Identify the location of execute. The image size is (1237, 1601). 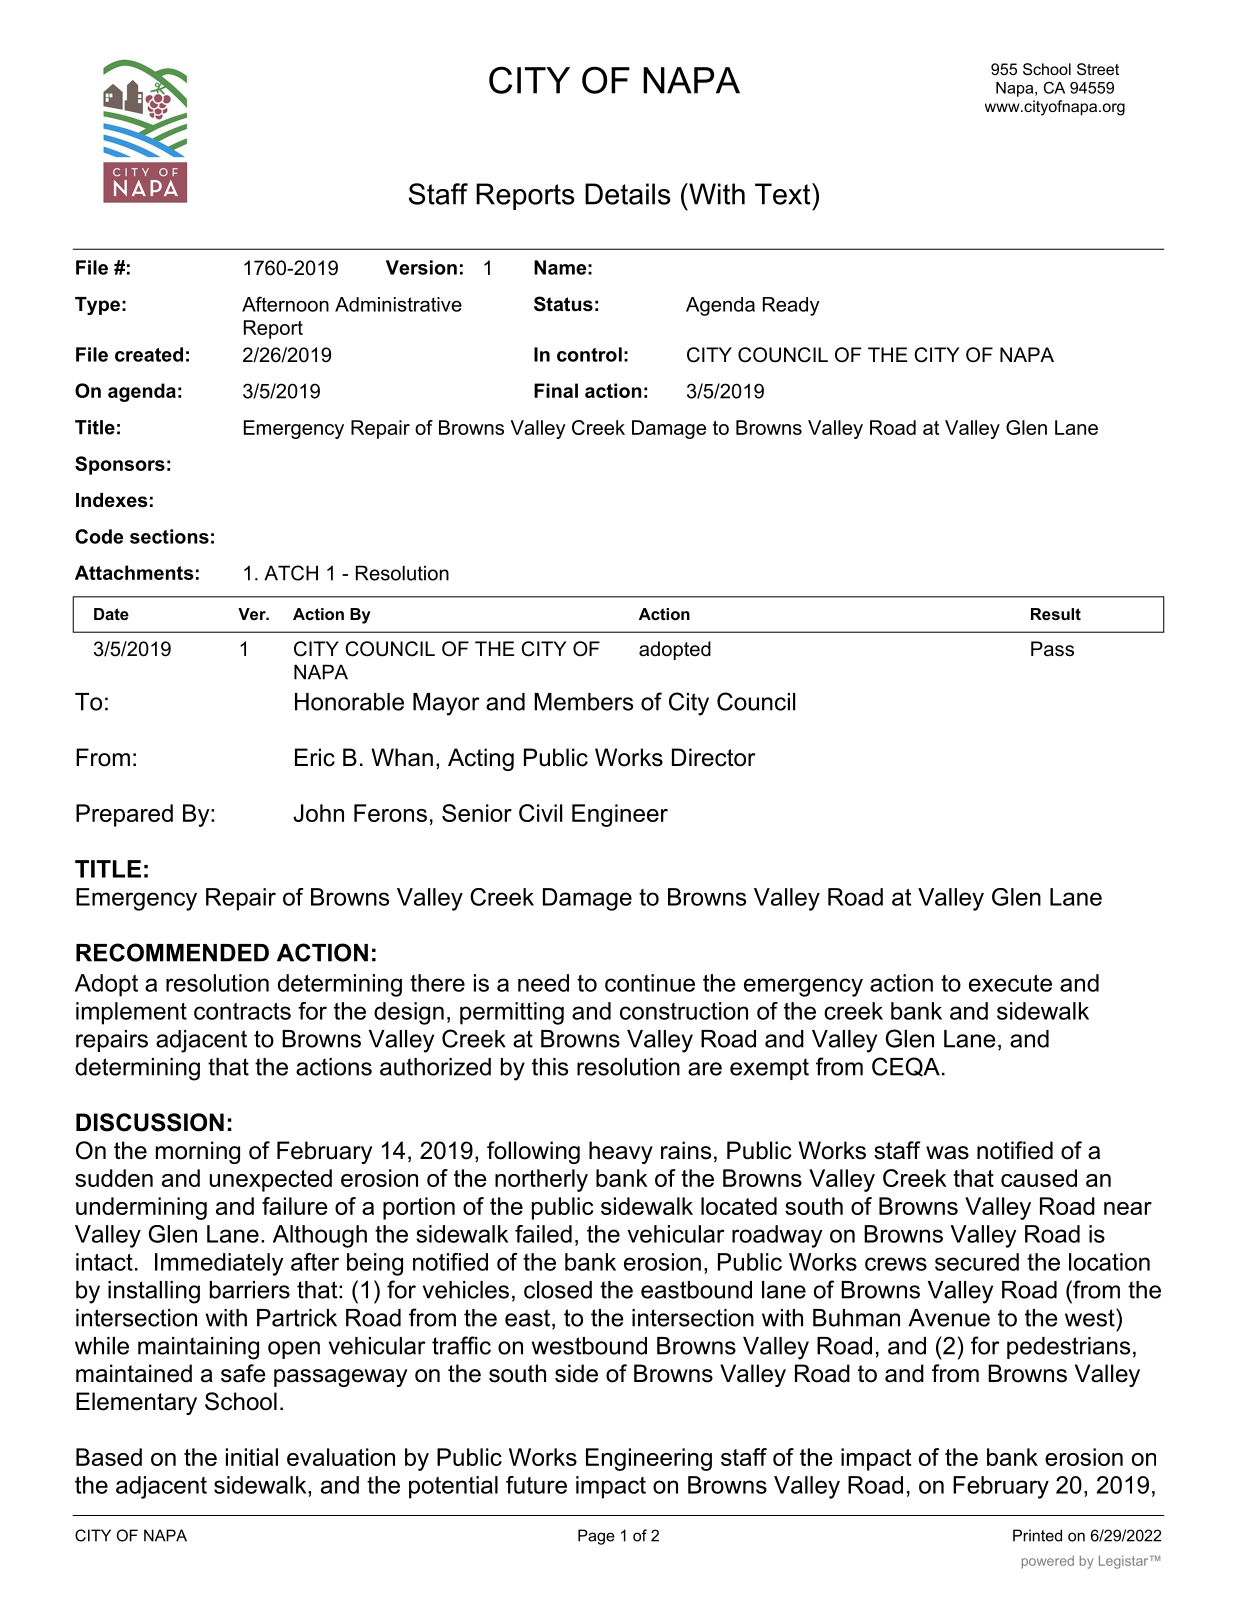
(1010, 983).
